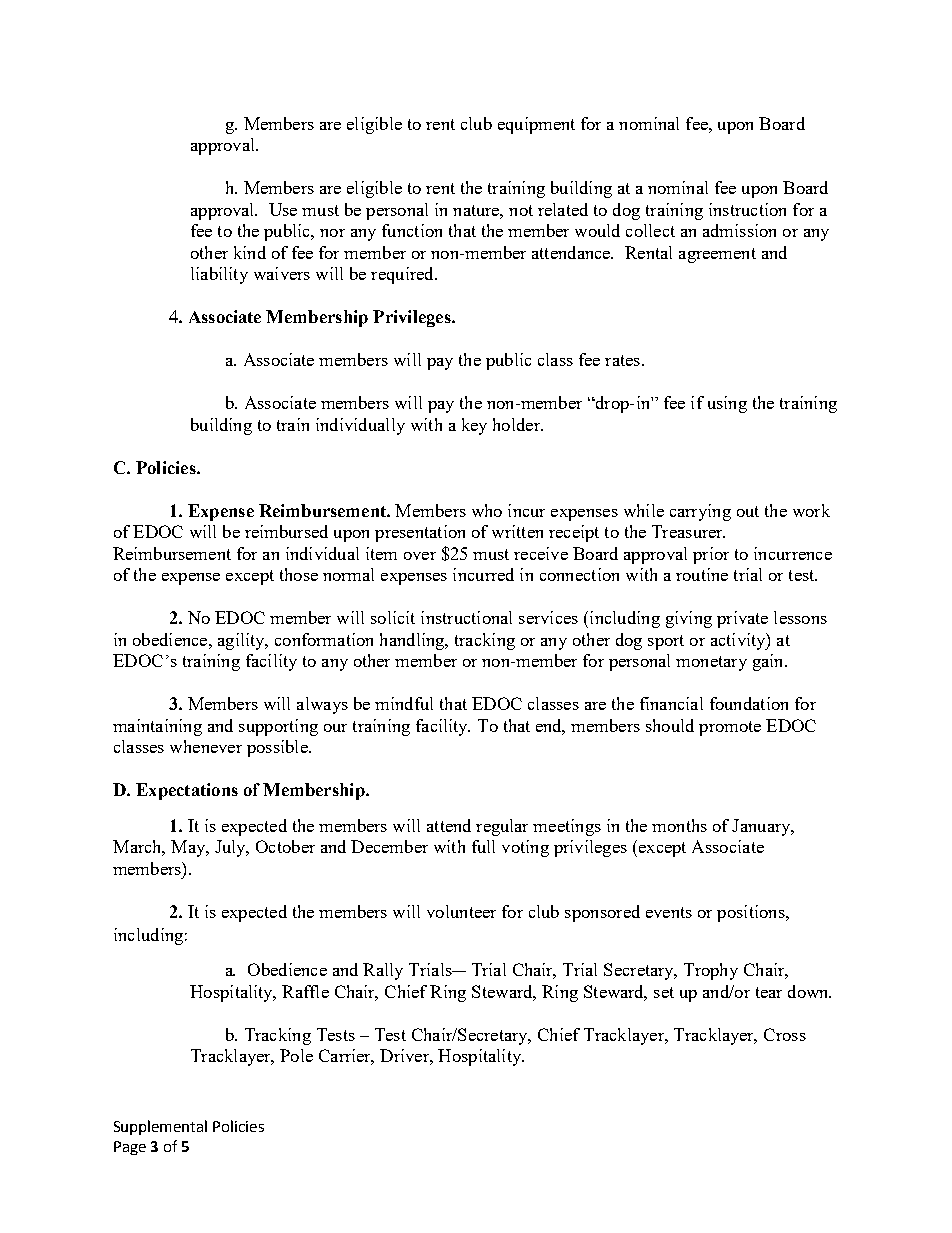  I want to click on positions, so click(752, 913).
